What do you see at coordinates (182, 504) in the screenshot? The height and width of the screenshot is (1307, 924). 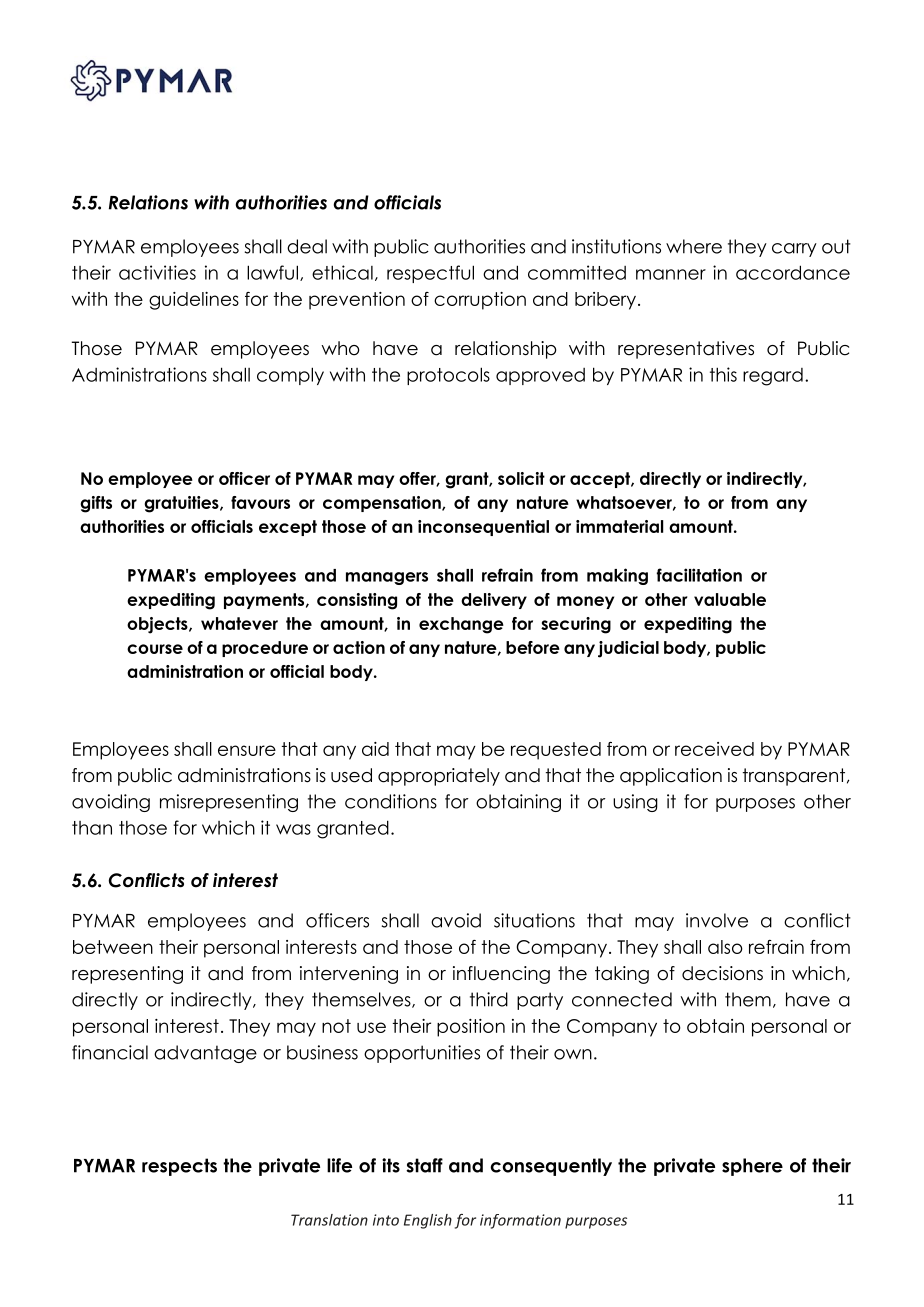 I see `gratuities` at bounding box center [182, 504].
